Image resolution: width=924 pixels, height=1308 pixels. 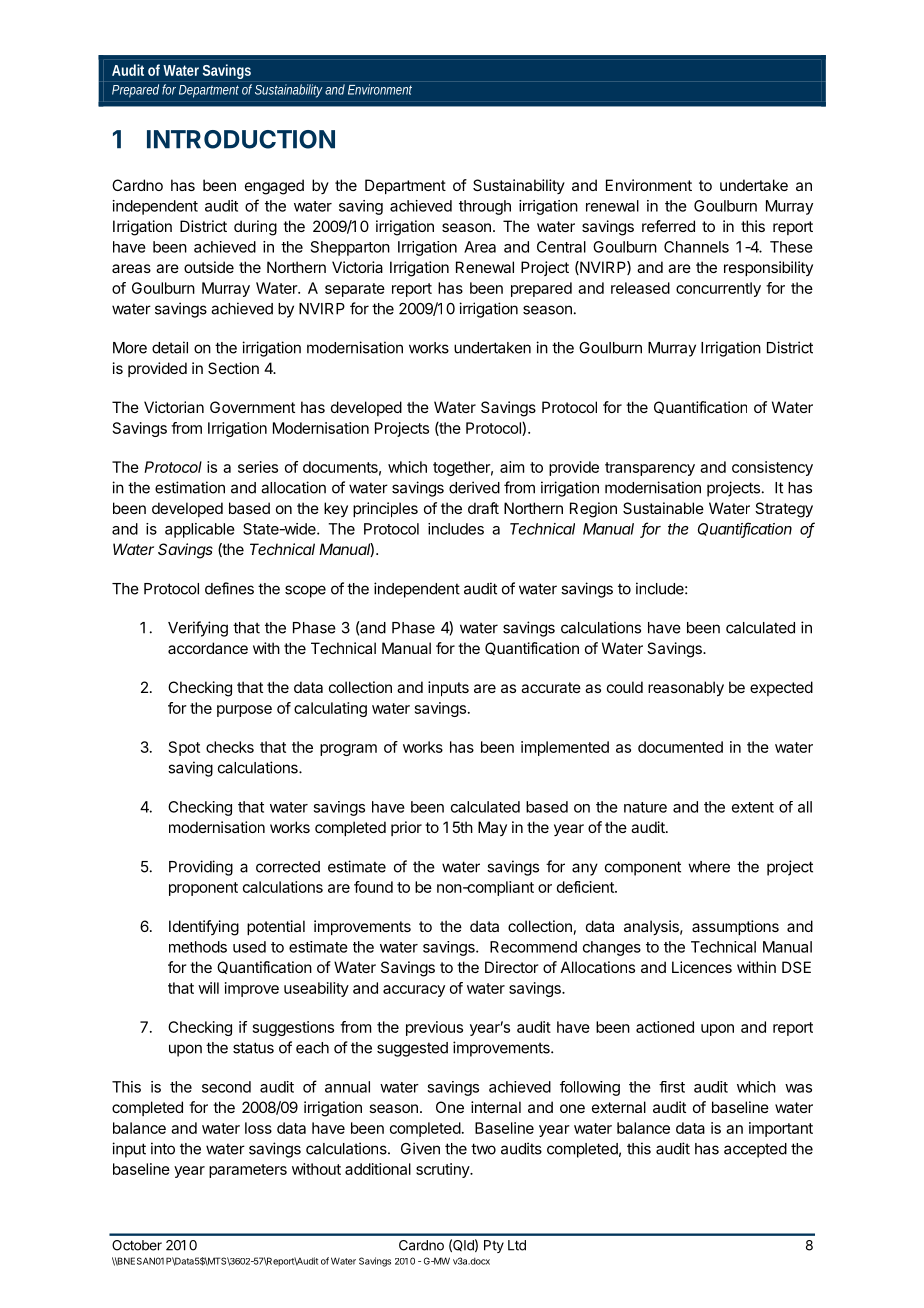 What do you see at coordinates (198, 947) in the screenshot?
I see `methods` at bounding box center [198, 947].
